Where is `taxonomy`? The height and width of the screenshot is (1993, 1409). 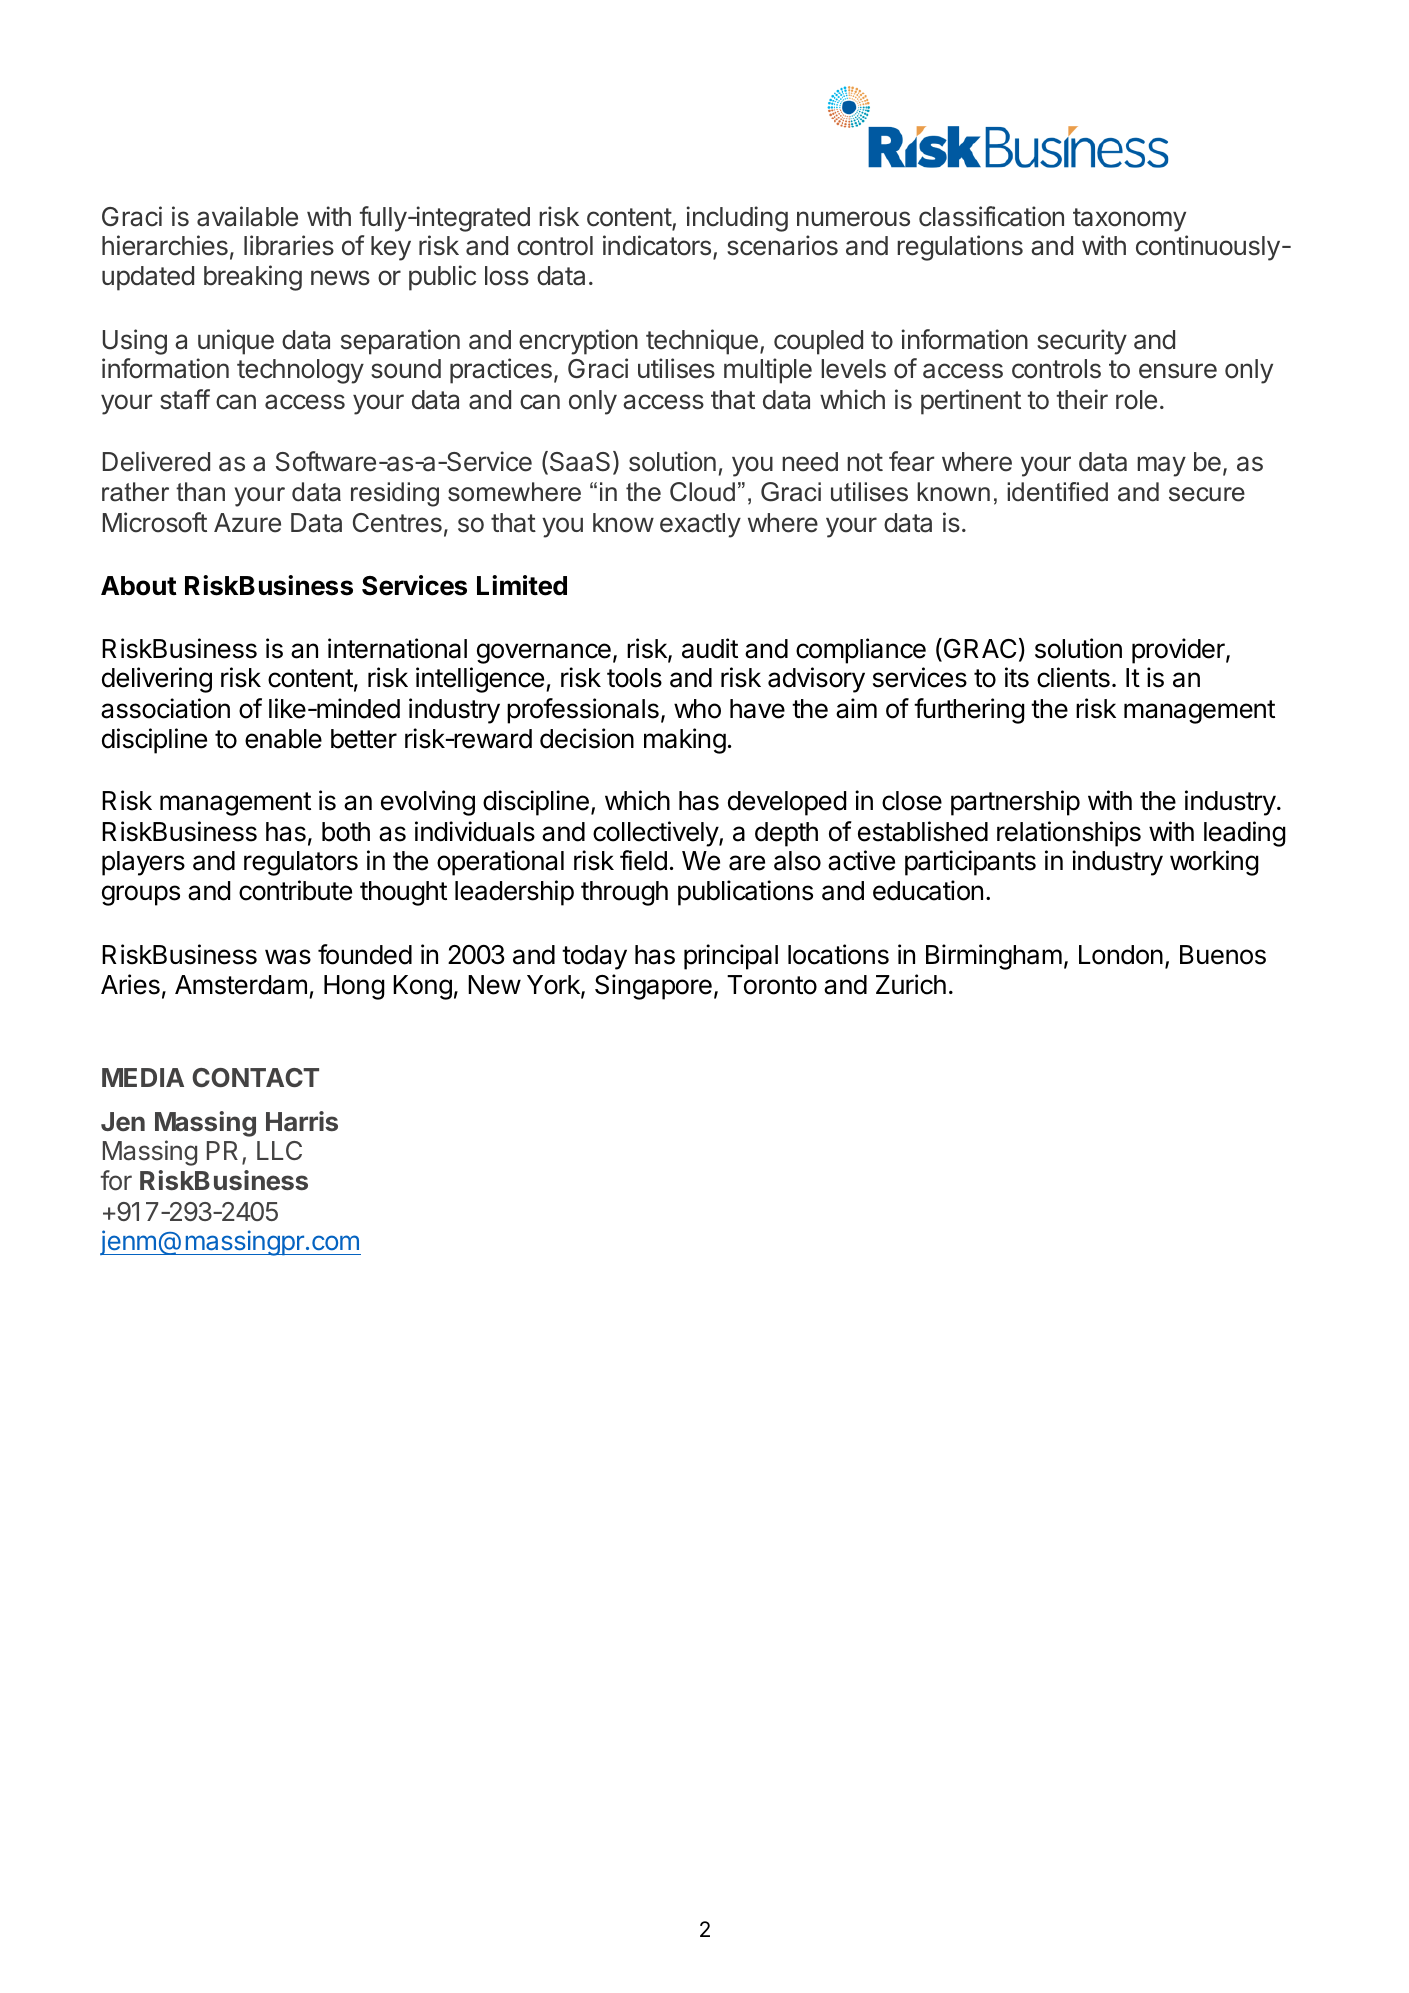 taxonomy is located at coordinates (1129, 220).
